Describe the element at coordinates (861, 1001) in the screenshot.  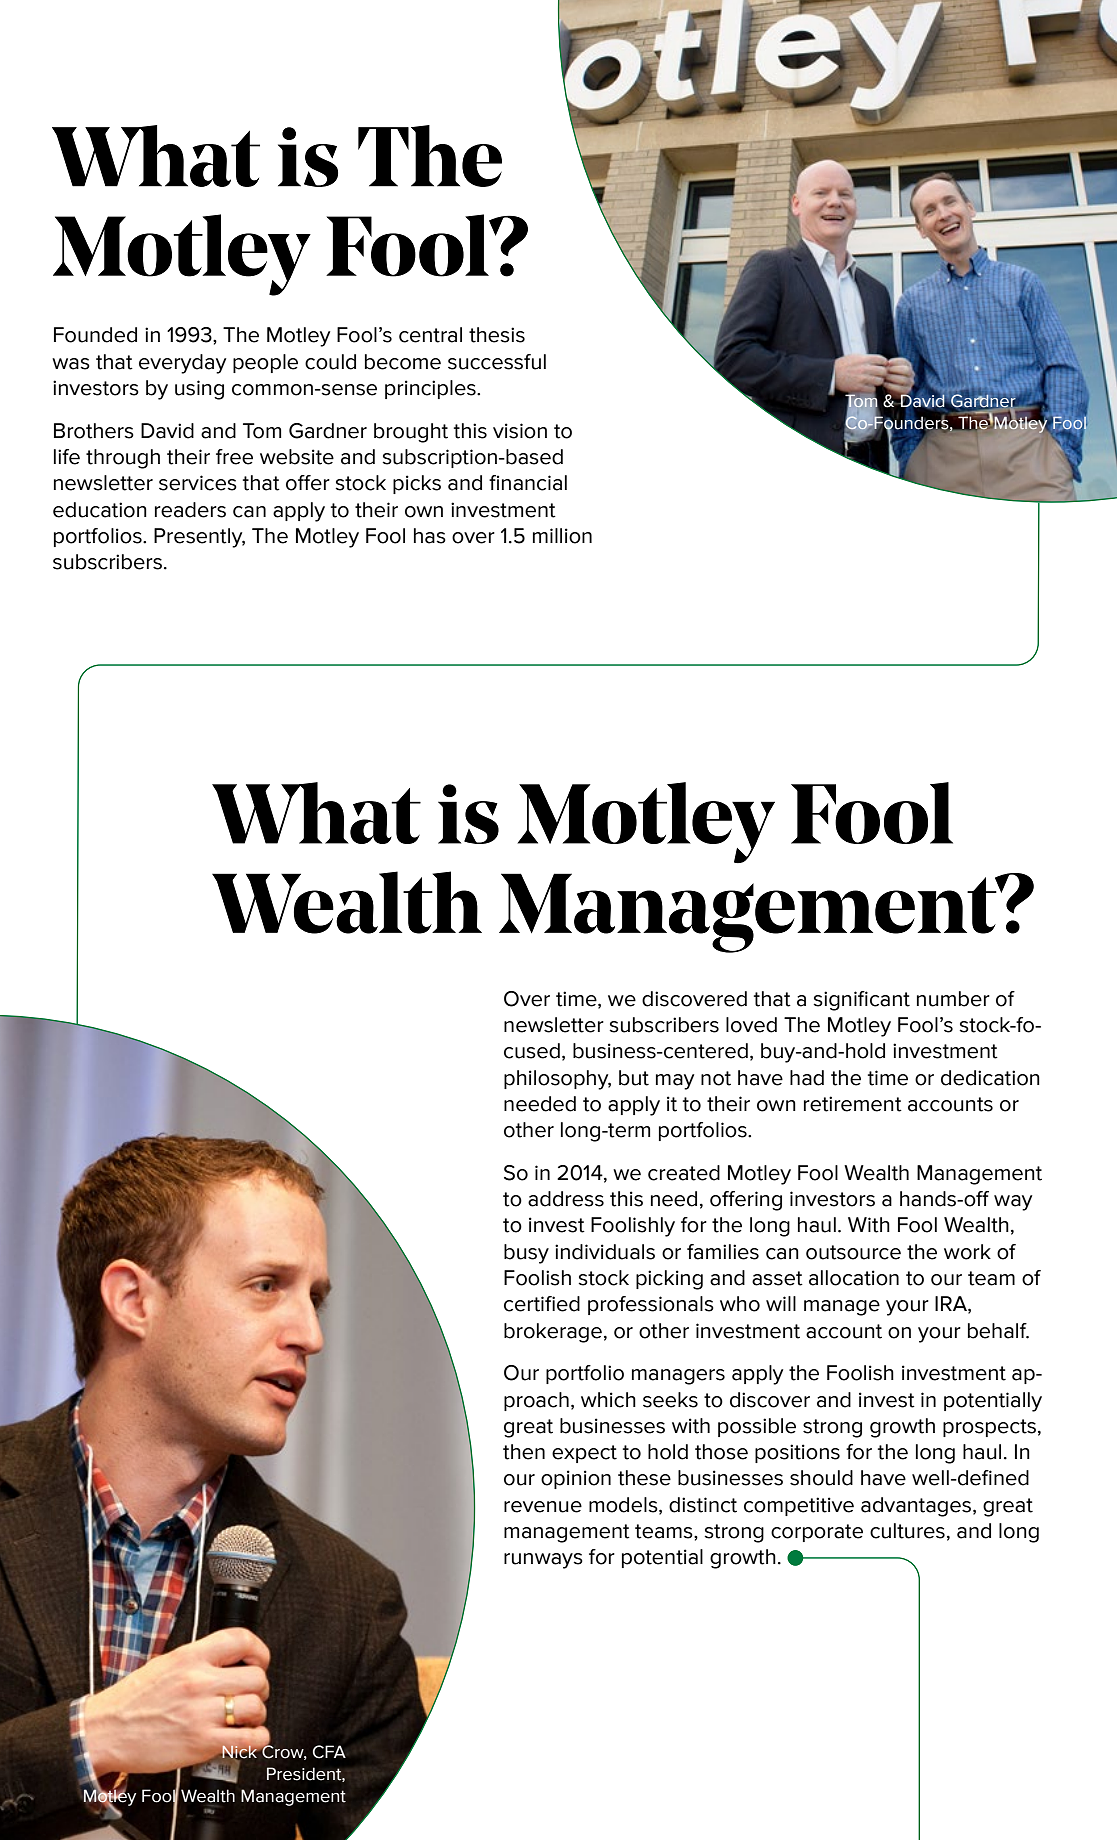
I see `significant` at that location.
